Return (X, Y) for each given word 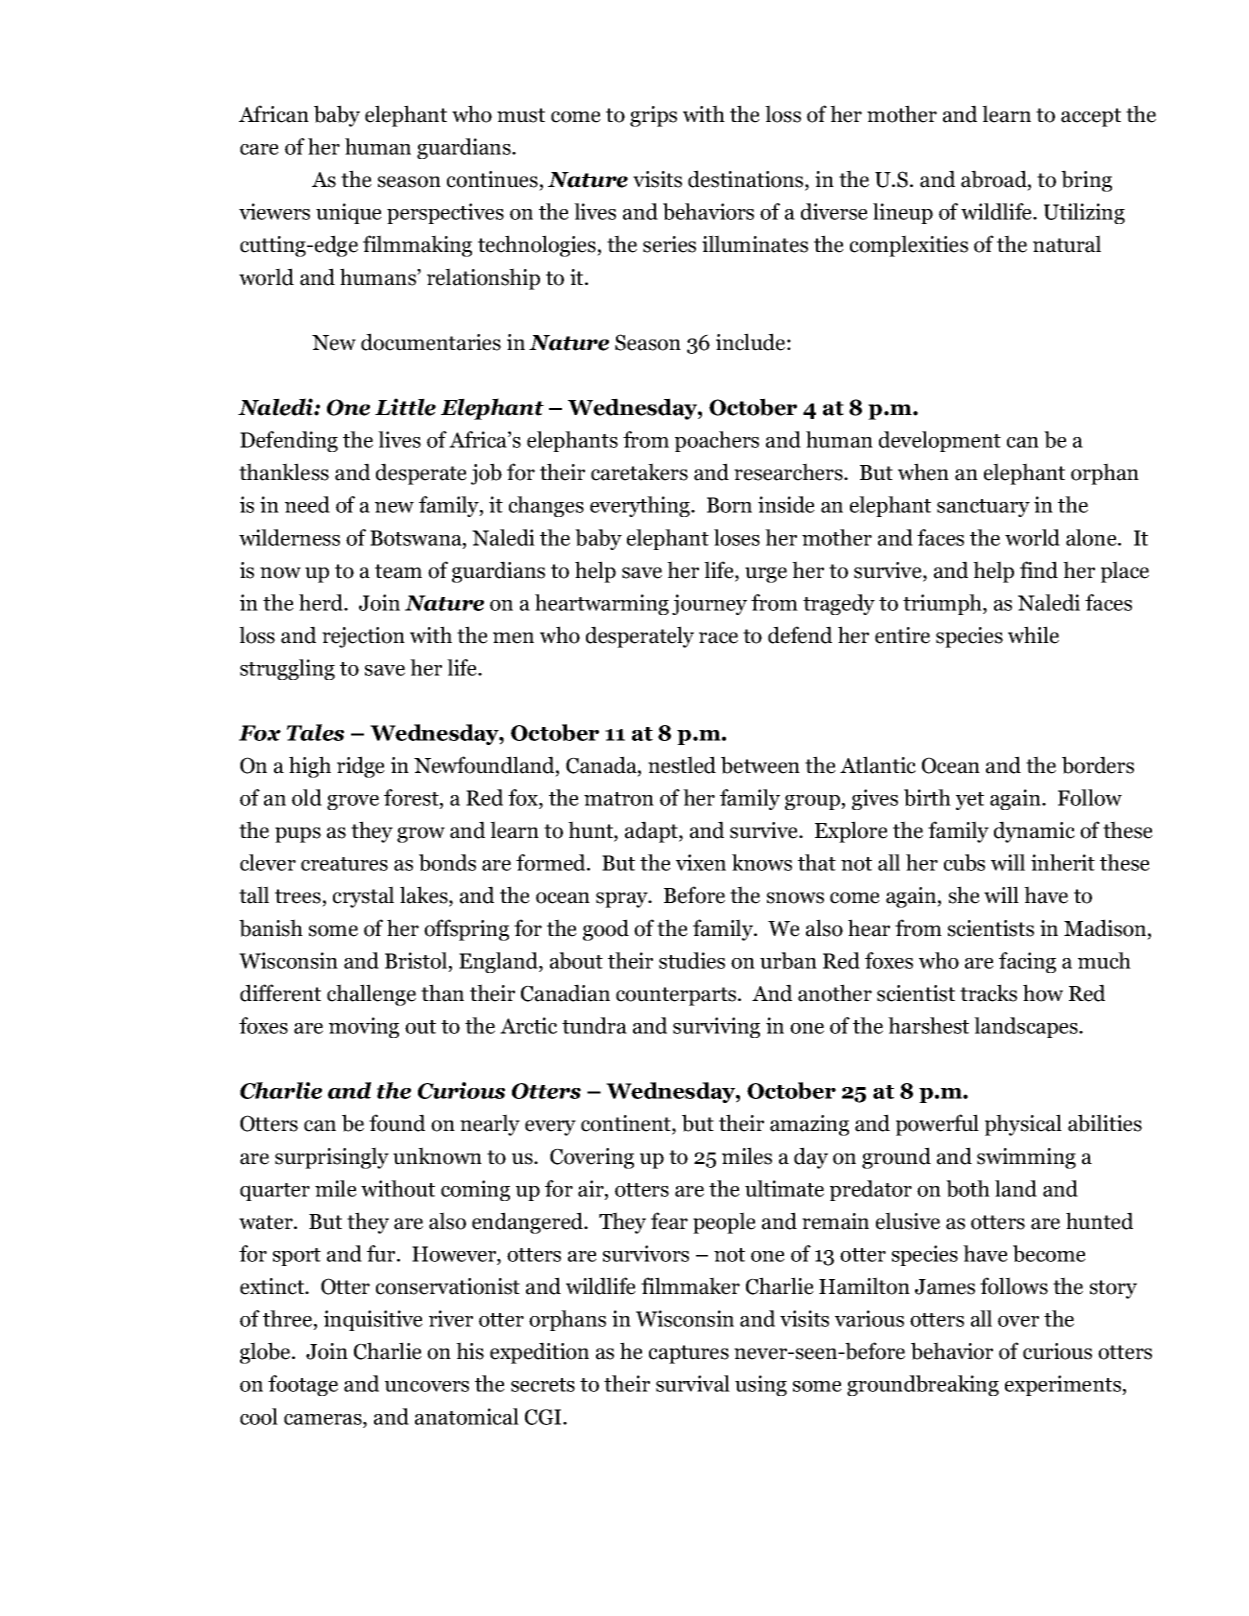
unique (349, 213)
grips (653, 116)
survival (693, 1383)
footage (303, 1385)
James (945, 1287)
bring (1086, 181)
